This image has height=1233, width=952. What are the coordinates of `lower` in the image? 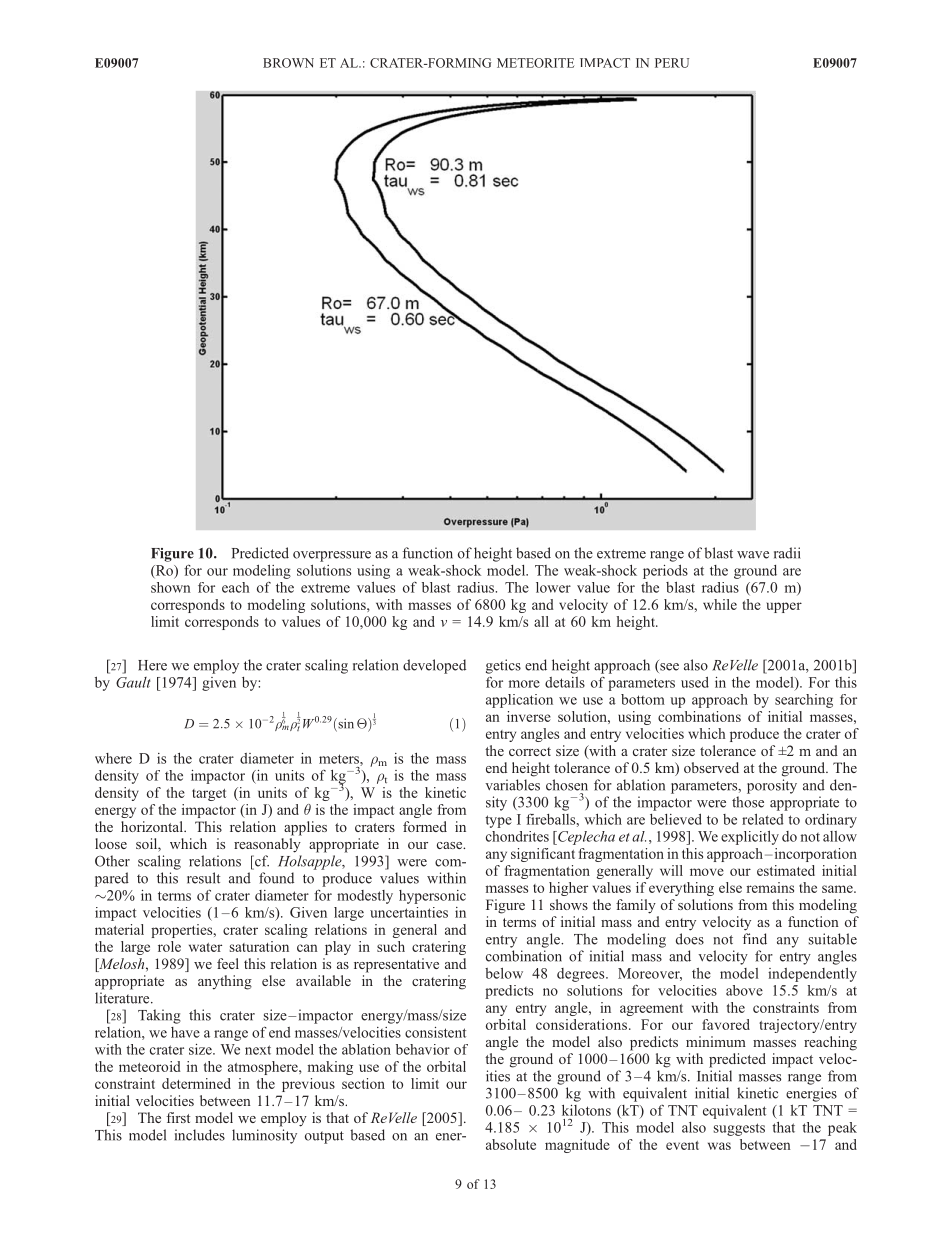 It's located at (553, 587).
